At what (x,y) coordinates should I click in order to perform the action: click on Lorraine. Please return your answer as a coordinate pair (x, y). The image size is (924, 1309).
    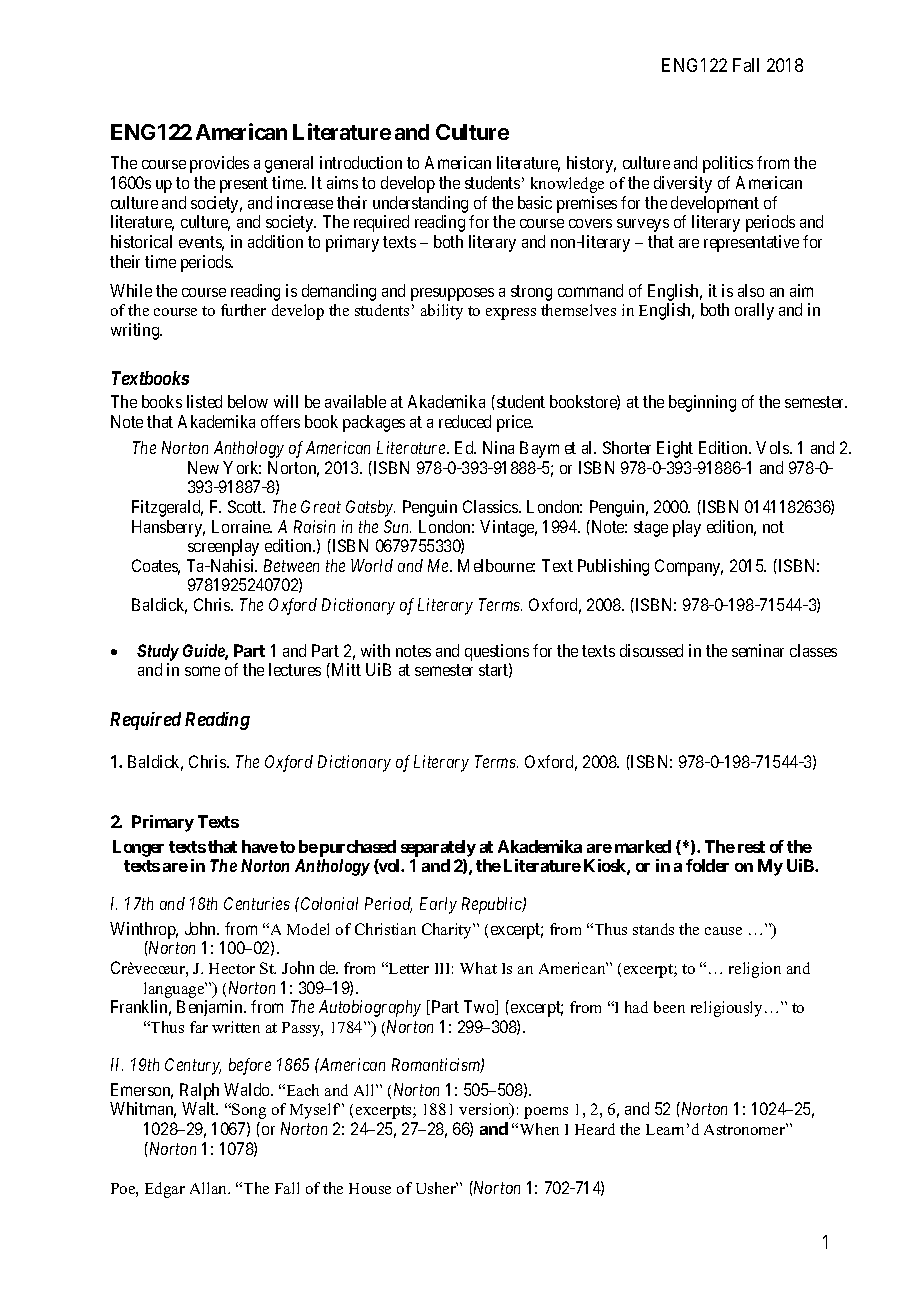
    Looking at the image, I should click on (242, 526).
